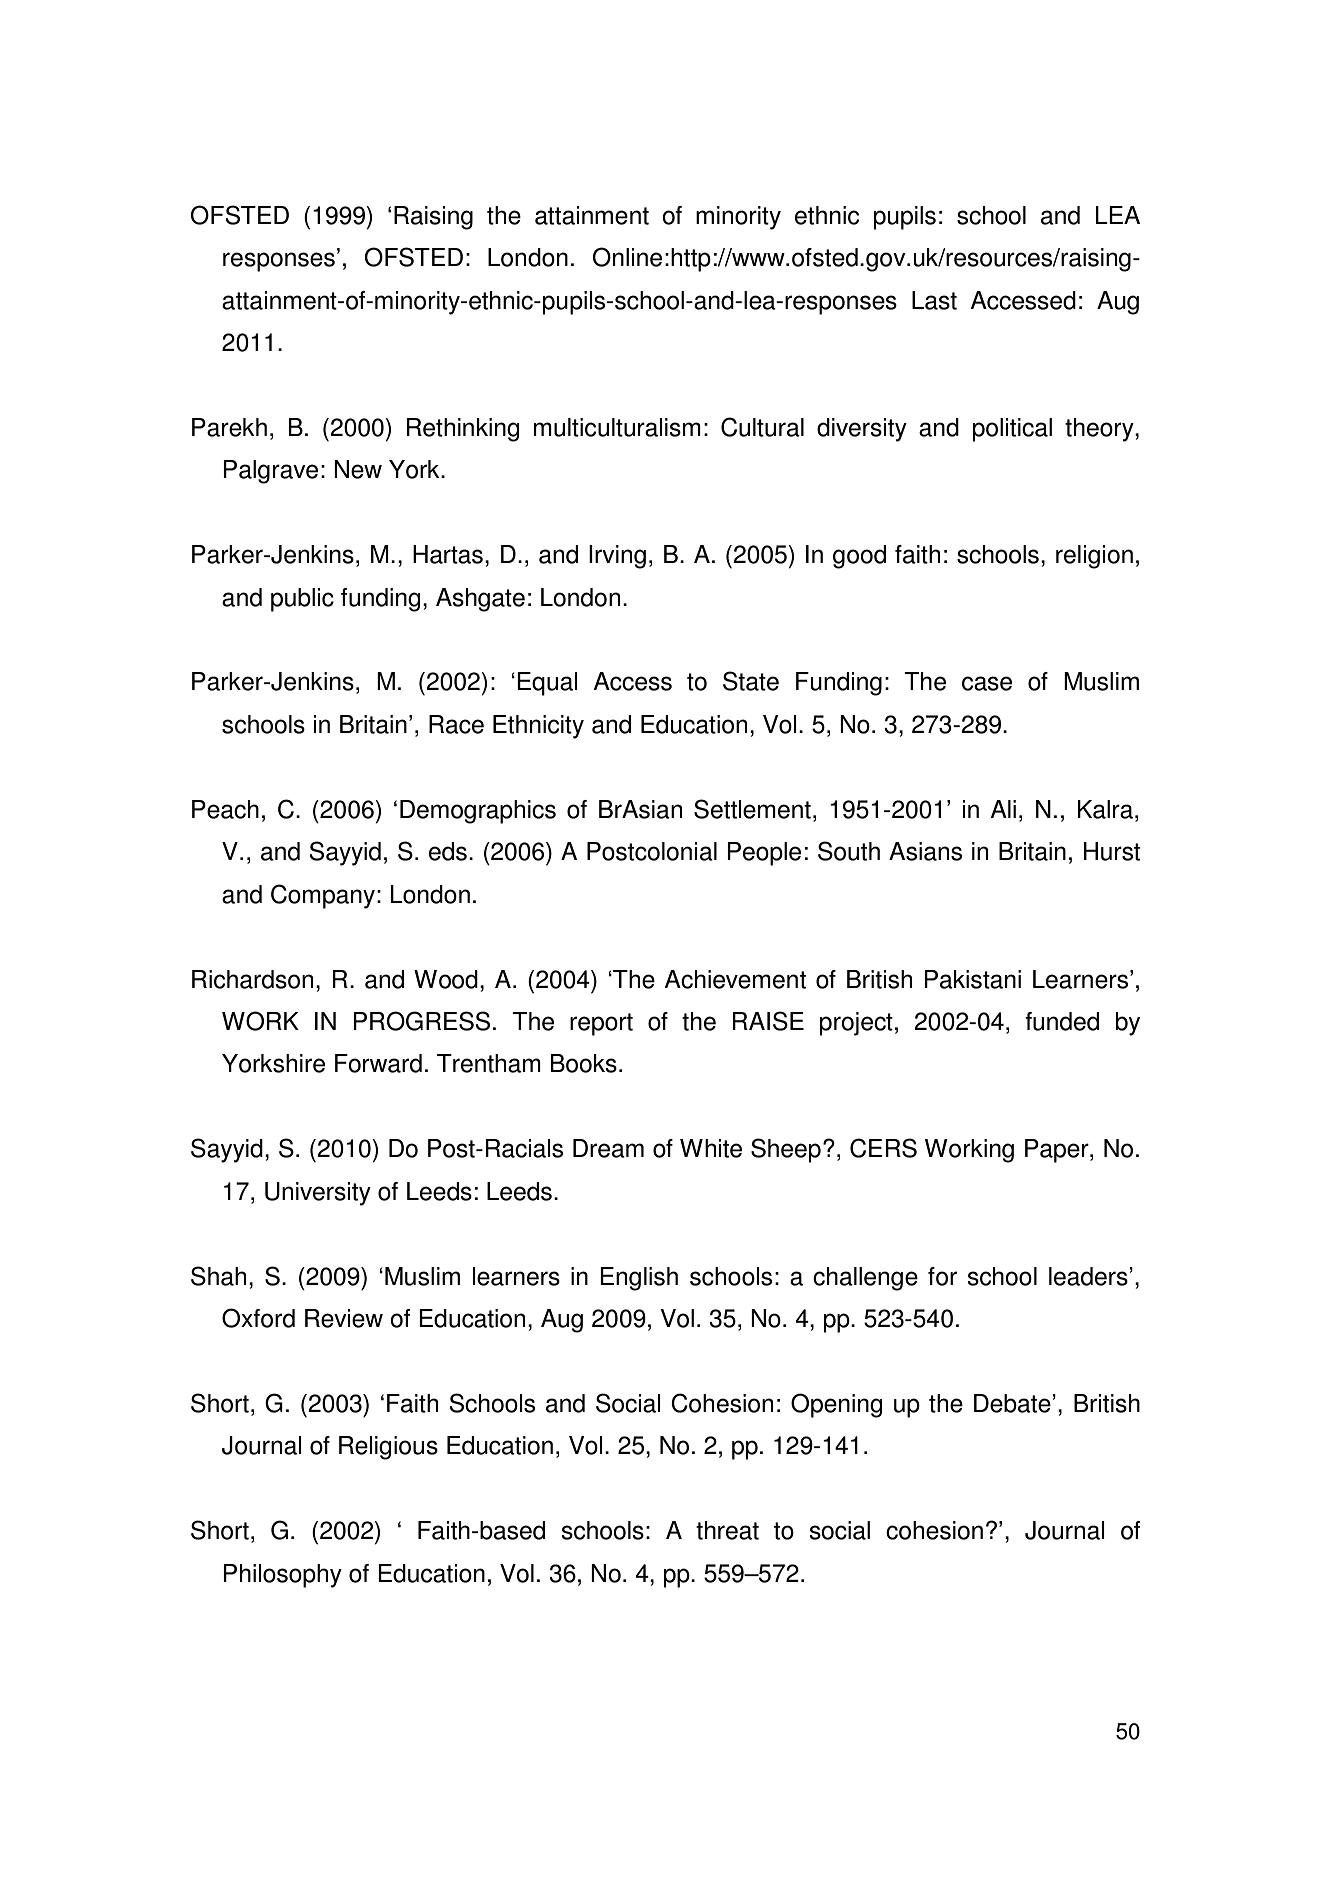 This screenshot has height=1883, width=1331. I want to click on case, so click(987, 683).
